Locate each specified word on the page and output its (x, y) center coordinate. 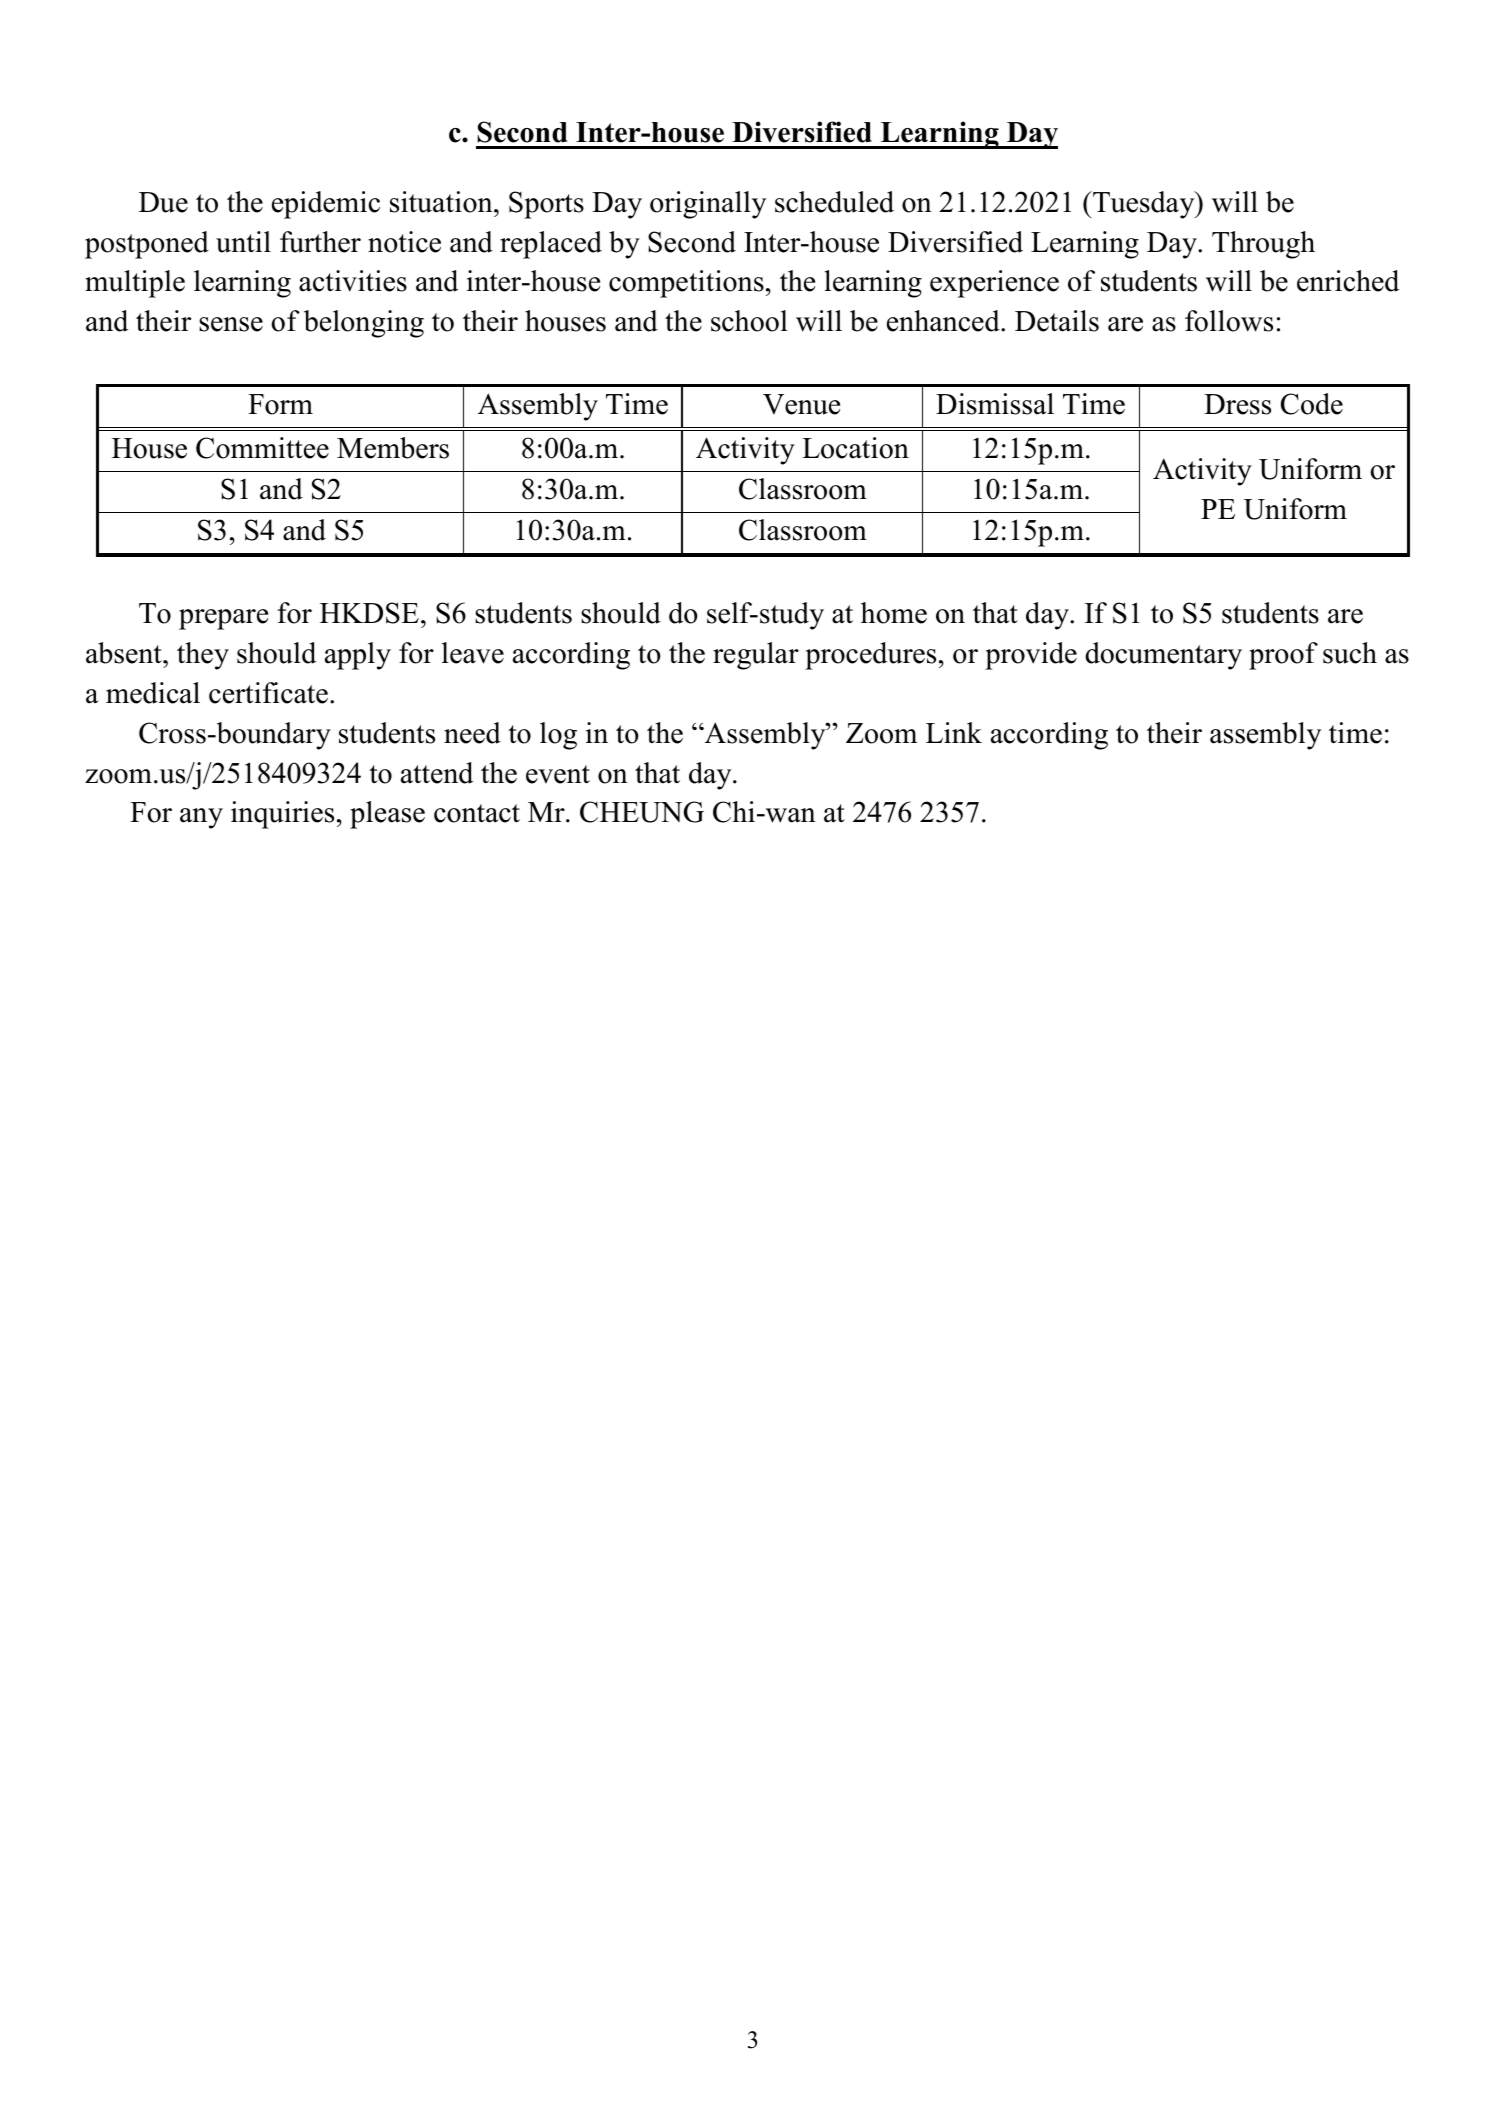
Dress (1237, 404)
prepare (223, 619)
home (894, 613)
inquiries (282, 815)
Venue (801, 404)
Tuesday (1144, 205)
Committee (262, 448)
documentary (1163, 656)
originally (708, 205)
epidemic (326, 205)
